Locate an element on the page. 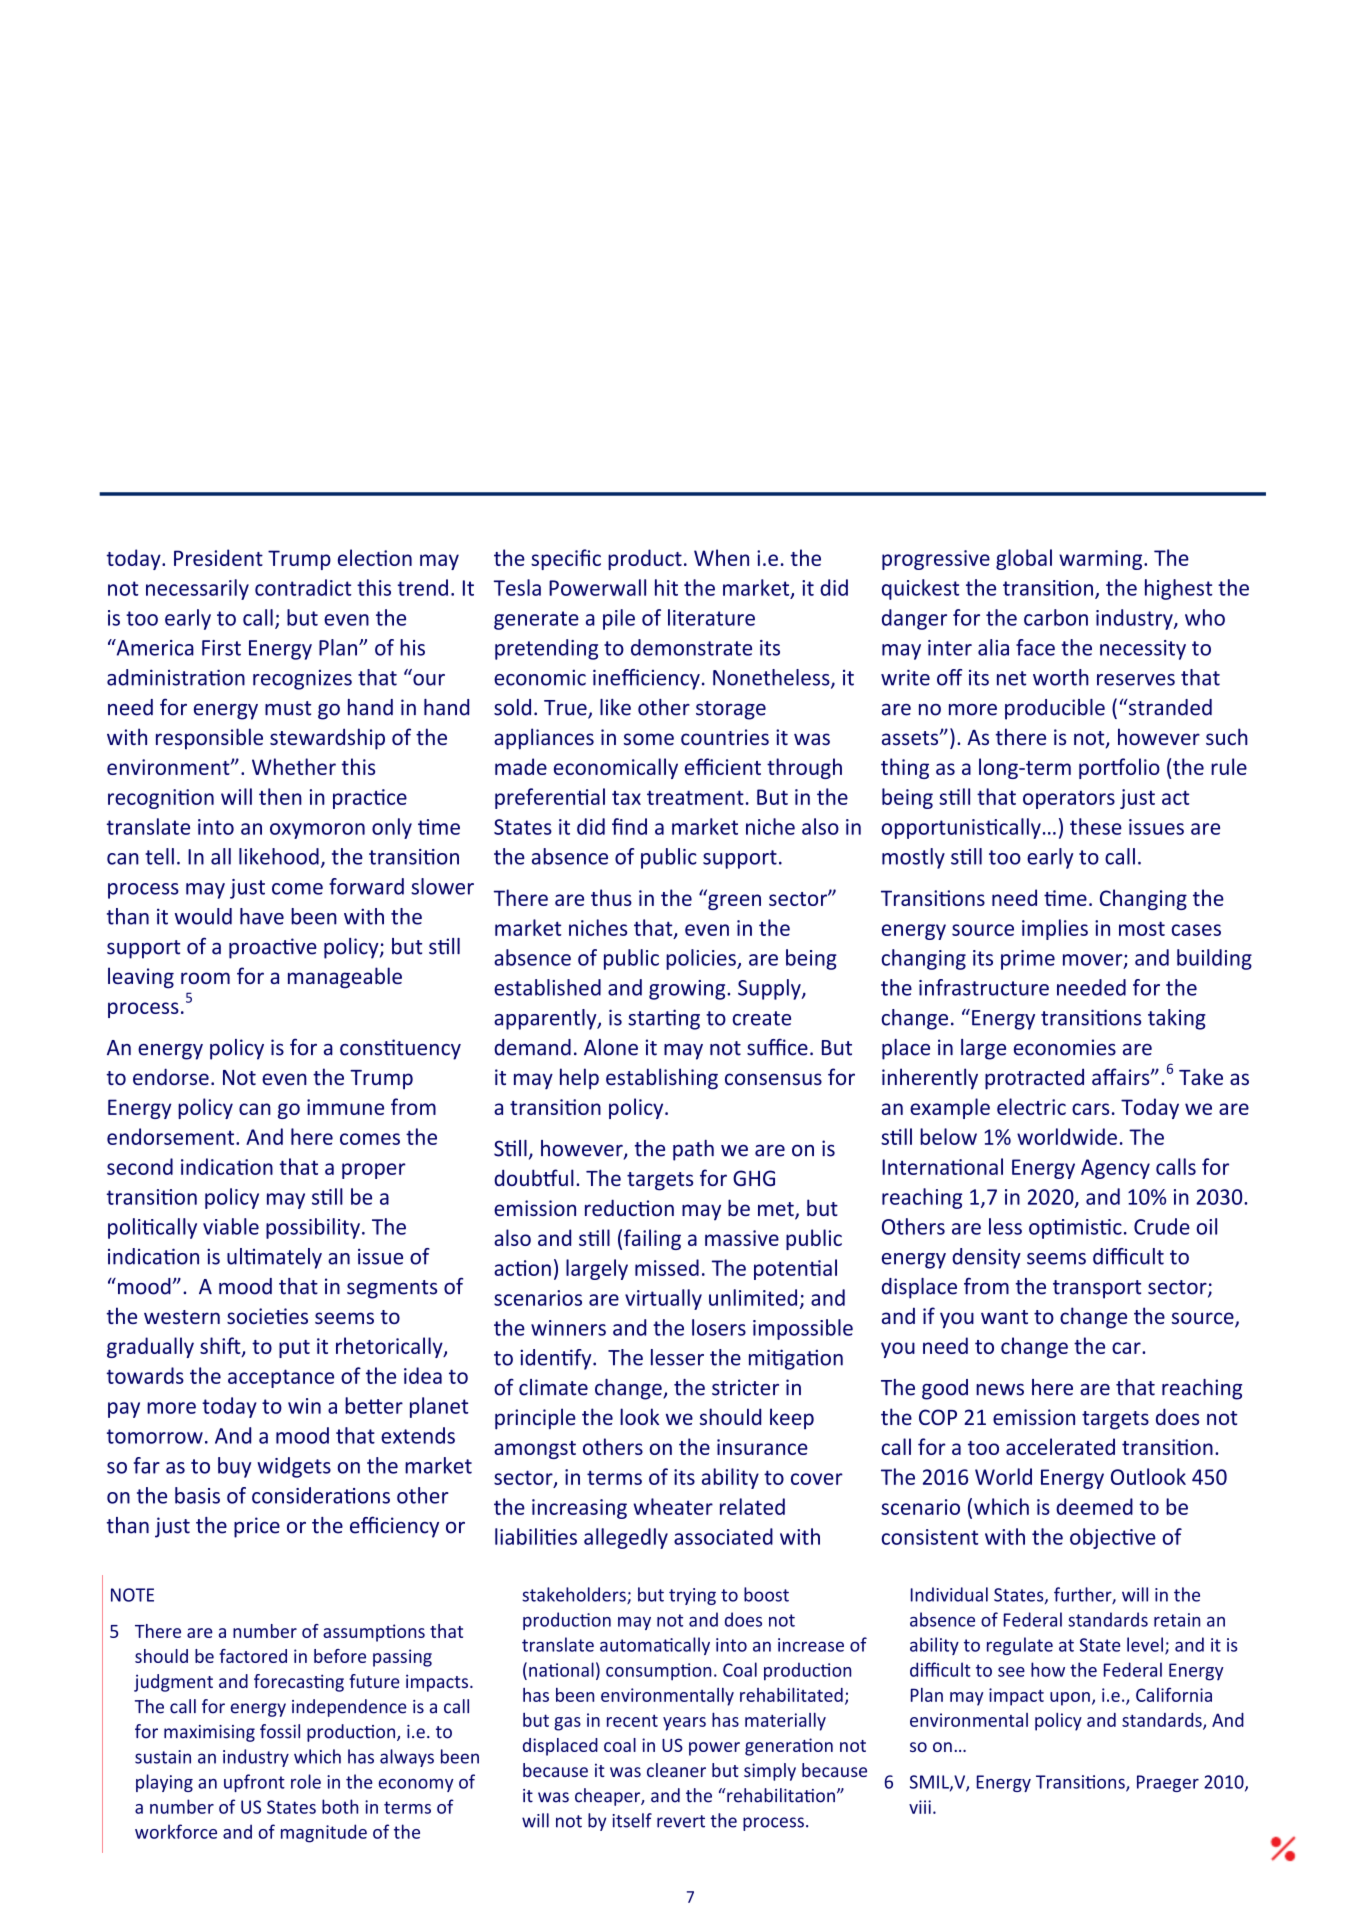  cleaner is located at coordinates (676, 1770).
